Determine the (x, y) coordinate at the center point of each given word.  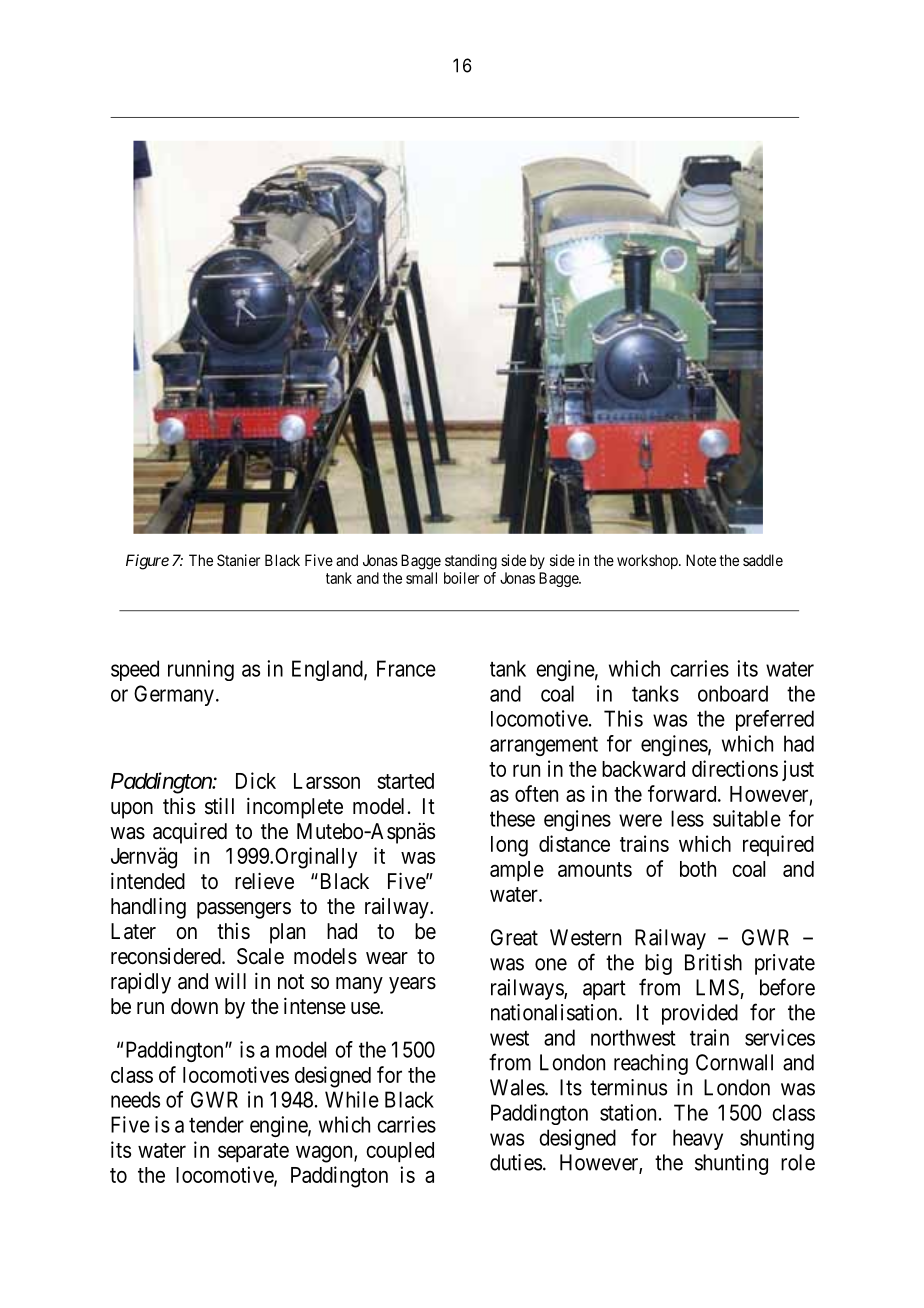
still (219, 806)
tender (216, 1124)
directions (735, 768)
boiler (461, 578)
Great (514, 937)
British (713, 962)
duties (516, 1162)
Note (701, 560)
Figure (147, 562)
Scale (260, 956)
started (405, 781)
